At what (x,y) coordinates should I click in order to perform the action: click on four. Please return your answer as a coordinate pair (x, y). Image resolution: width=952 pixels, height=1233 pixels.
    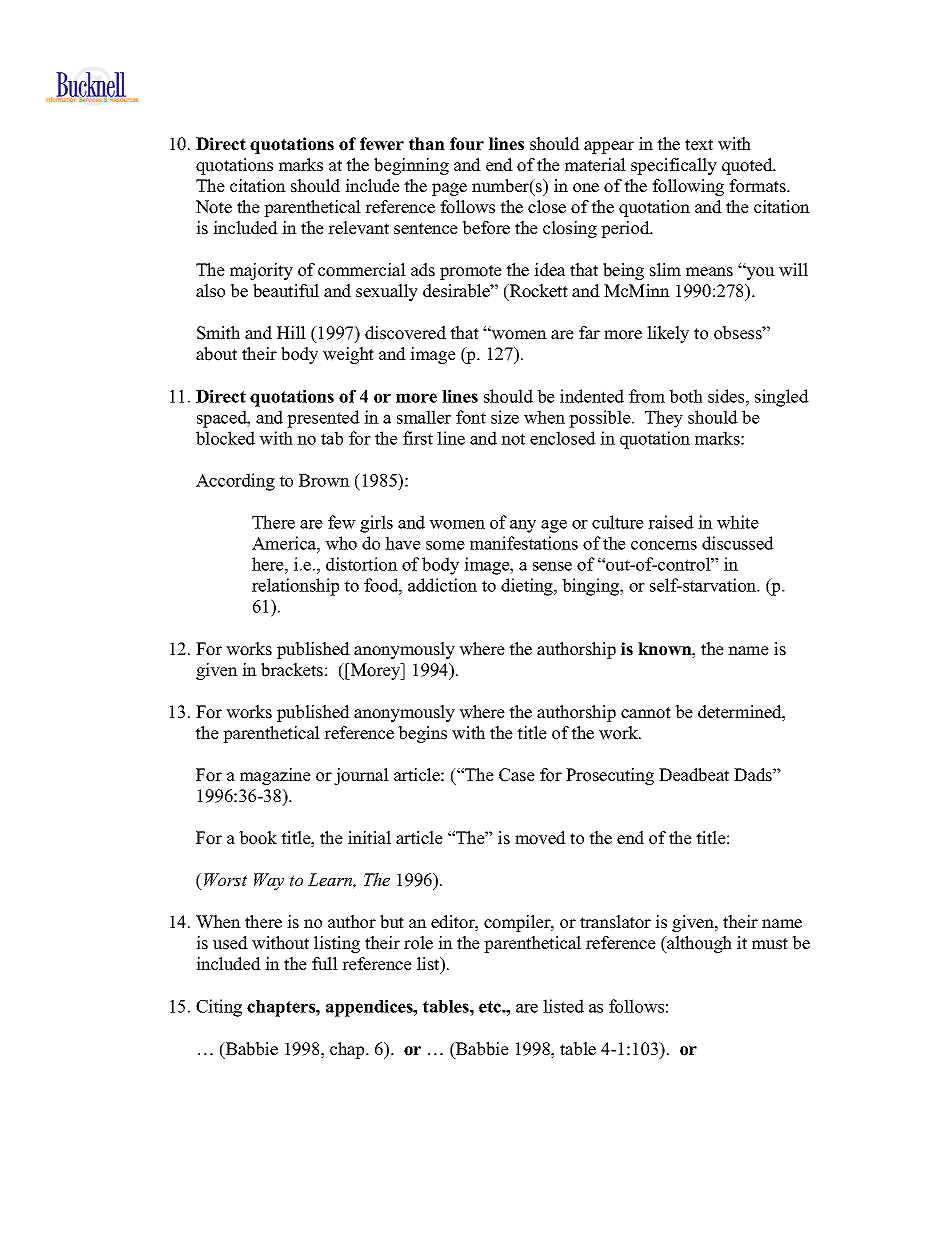
    Looking at the image, I should click on (467, 144).
